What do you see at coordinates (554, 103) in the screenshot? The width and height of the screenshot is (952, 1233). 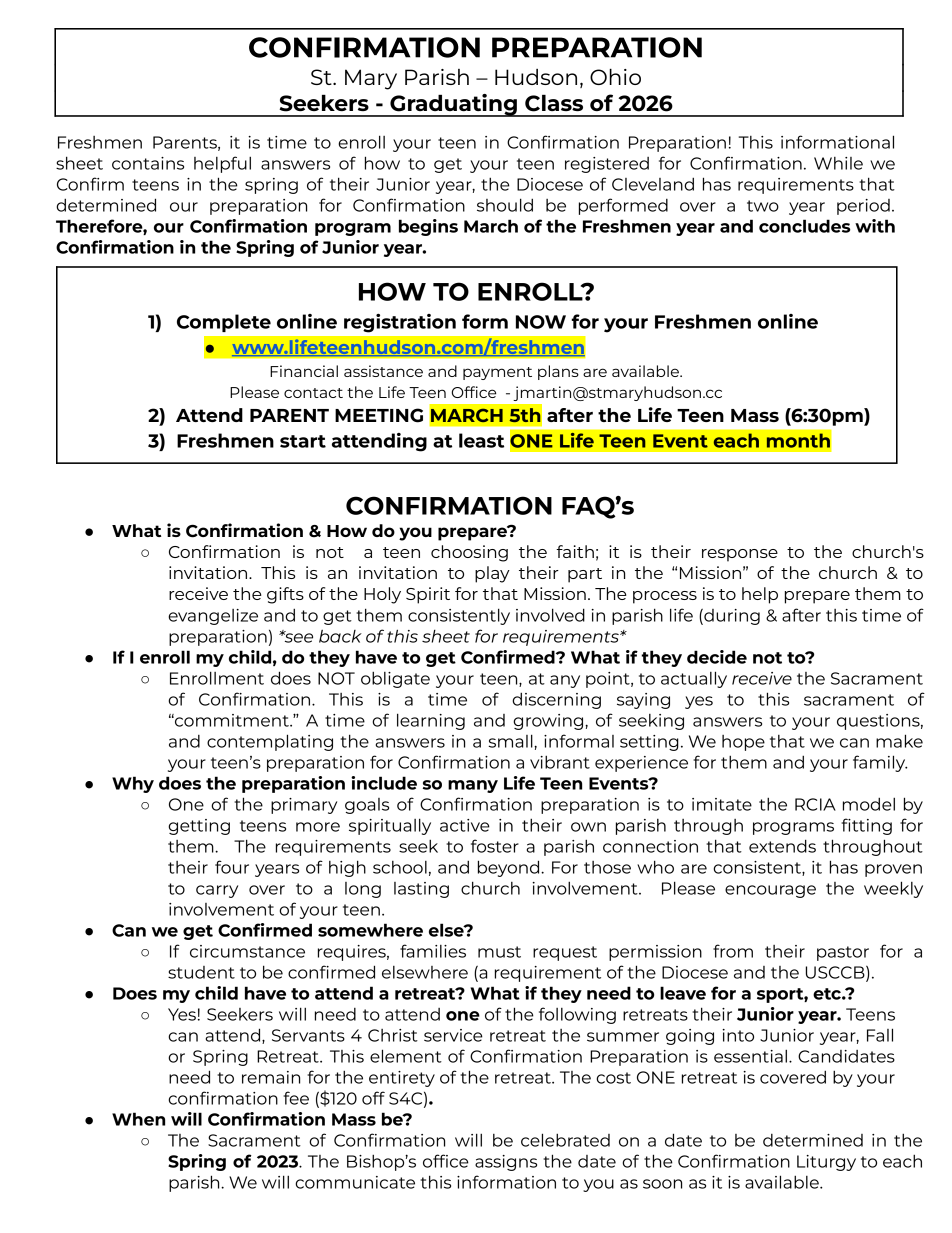 I see `Class` at bounding box center [554, 103].
